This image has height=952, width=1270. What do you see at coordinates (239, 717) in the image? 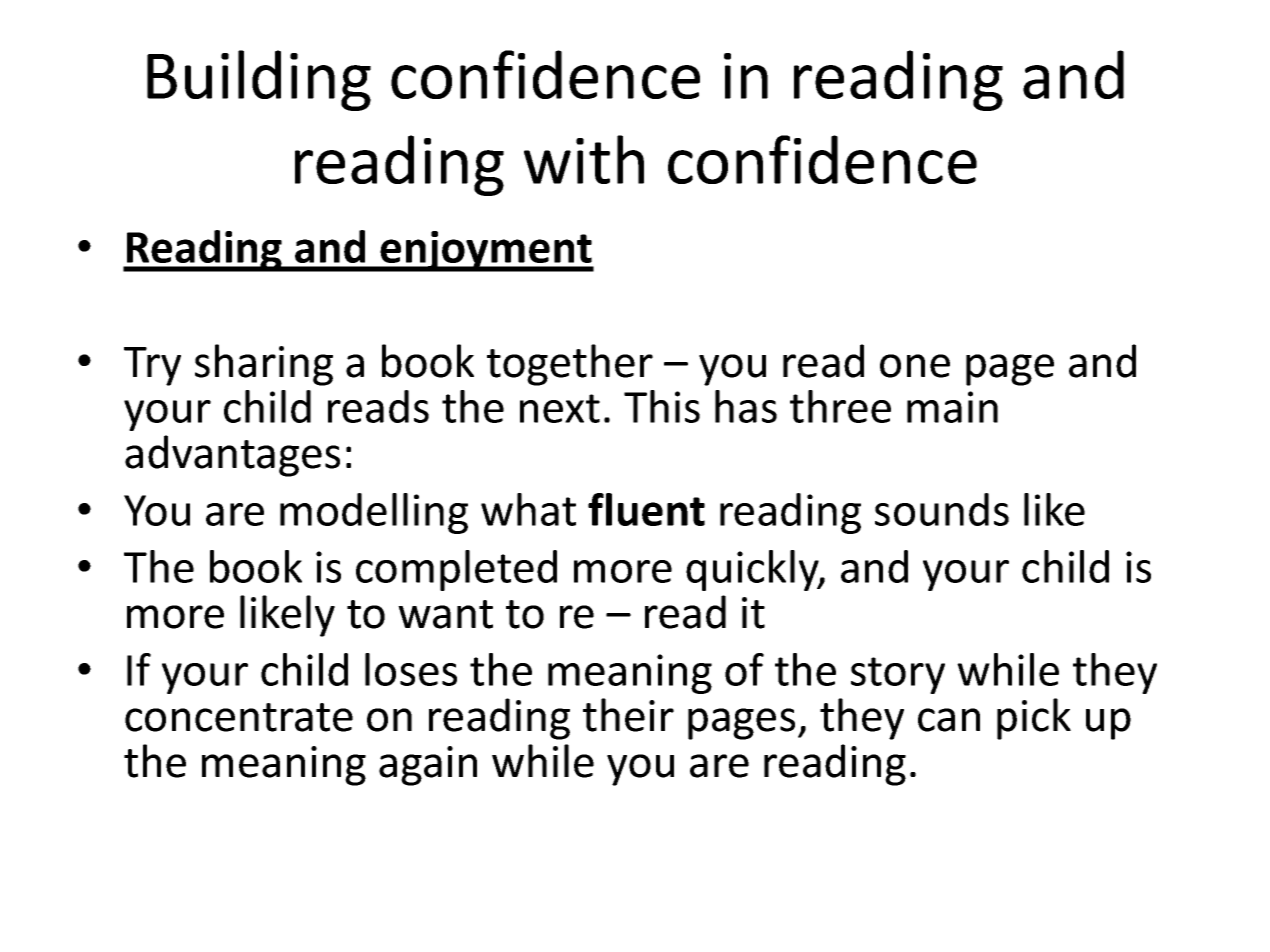
I see `concentrate` at bounding box center [239, 717].
